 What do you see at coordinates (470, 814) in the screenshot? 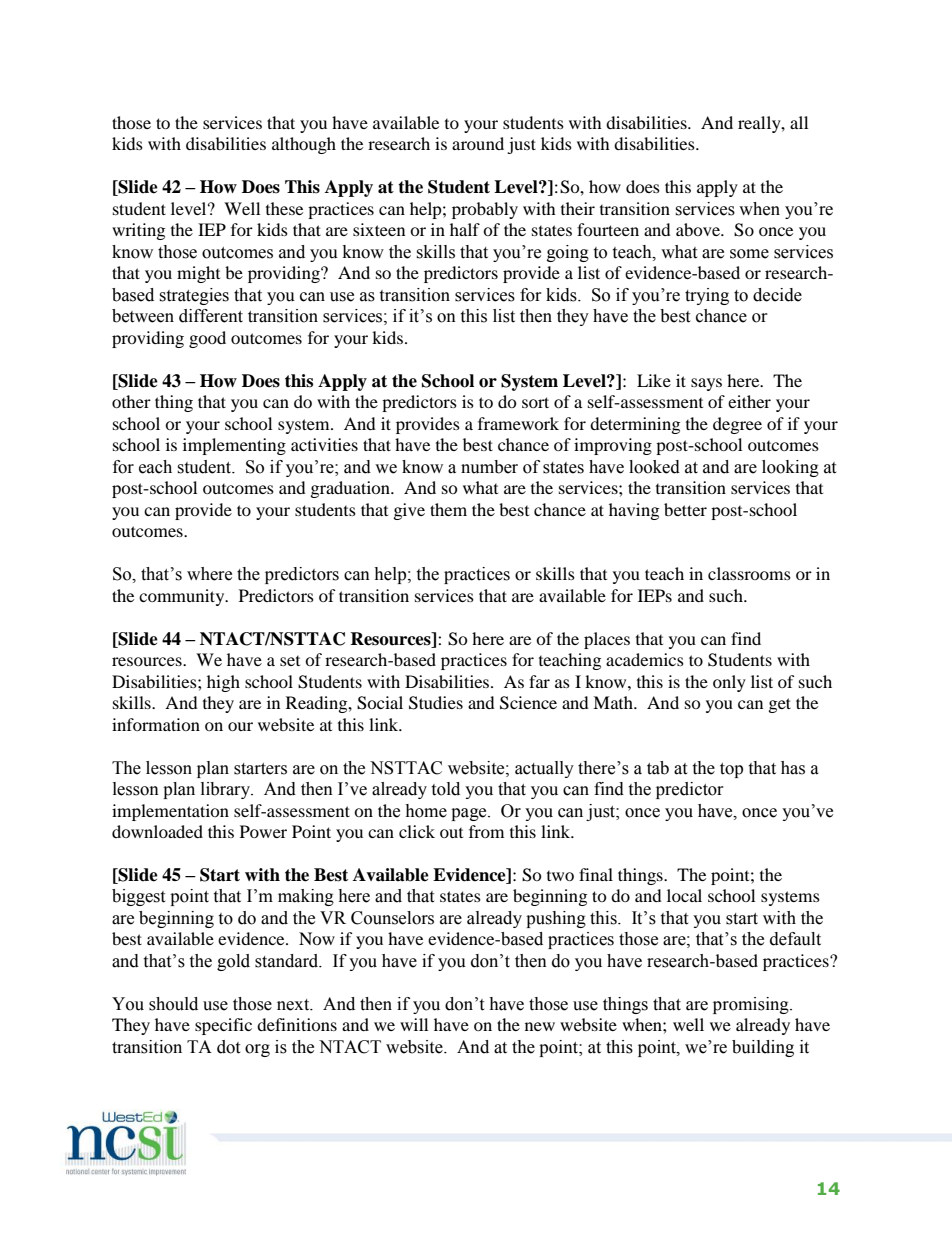
I see `page` at bounding box center [470, 814].
